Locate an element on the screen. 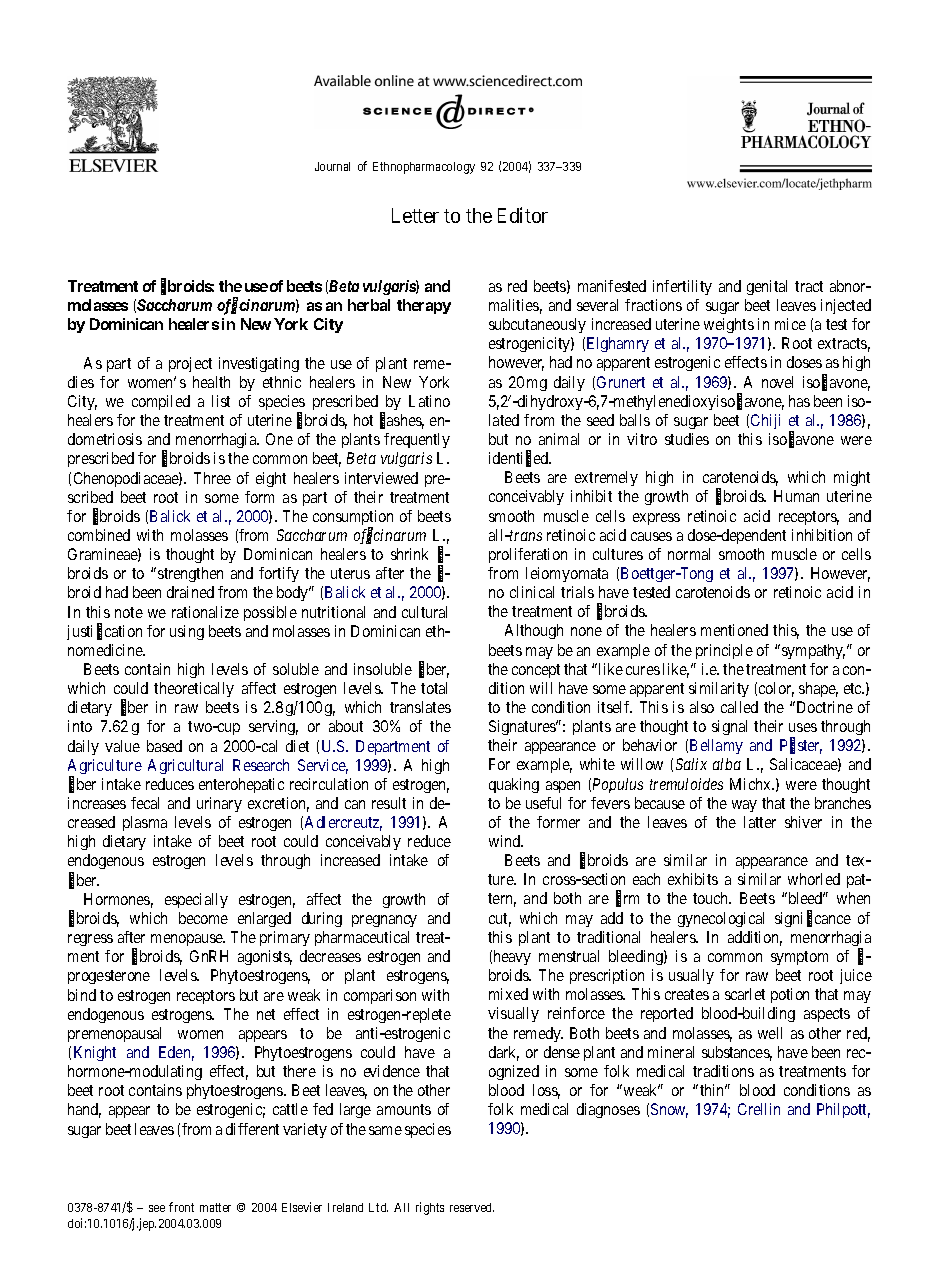 This screenshot has width=952, height=1270. color is located at coordinates (776, 689).
